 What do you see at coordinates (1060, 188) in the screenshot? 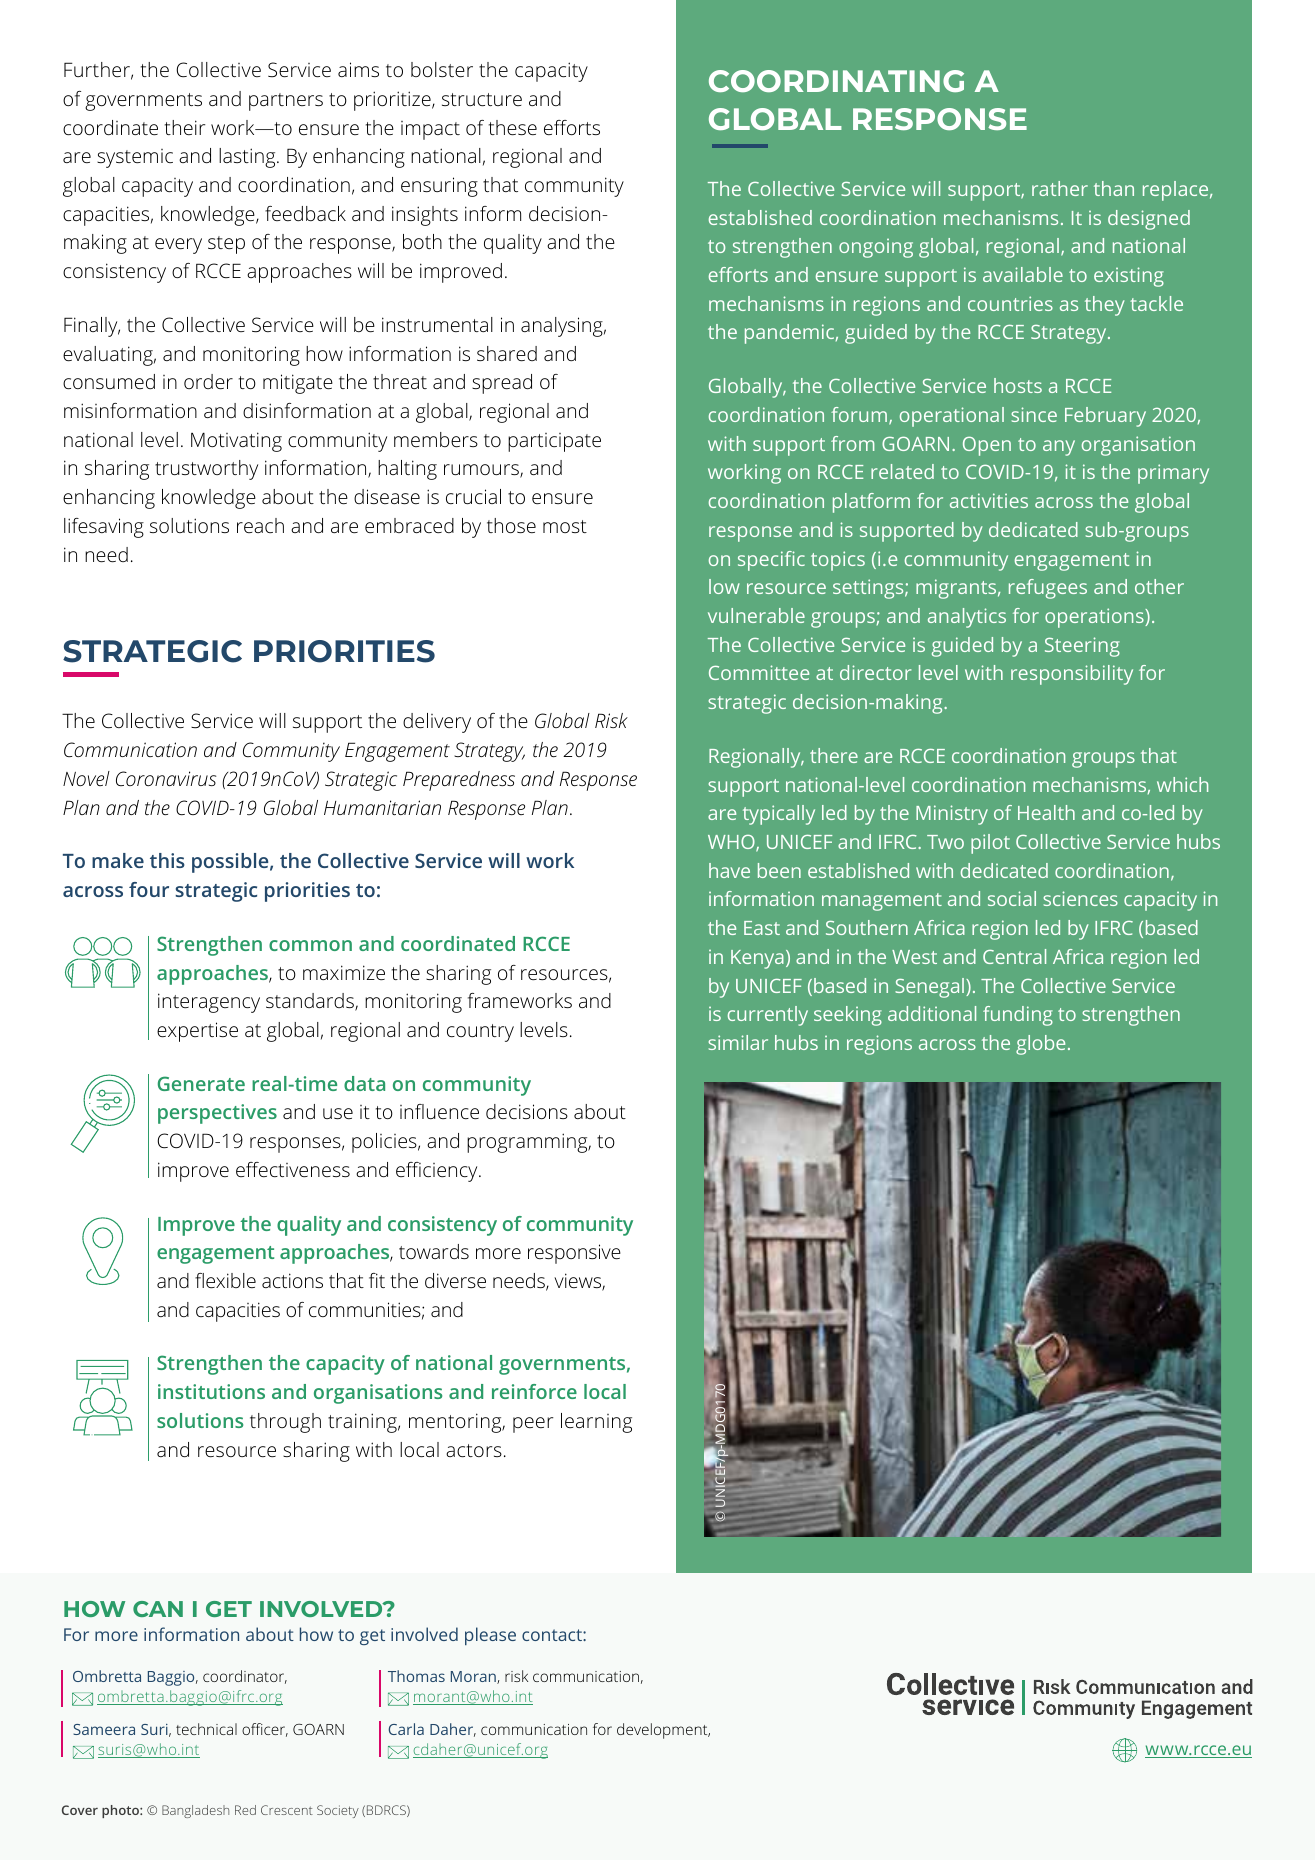
I see `rather` at bounding box center [1060, 188].
